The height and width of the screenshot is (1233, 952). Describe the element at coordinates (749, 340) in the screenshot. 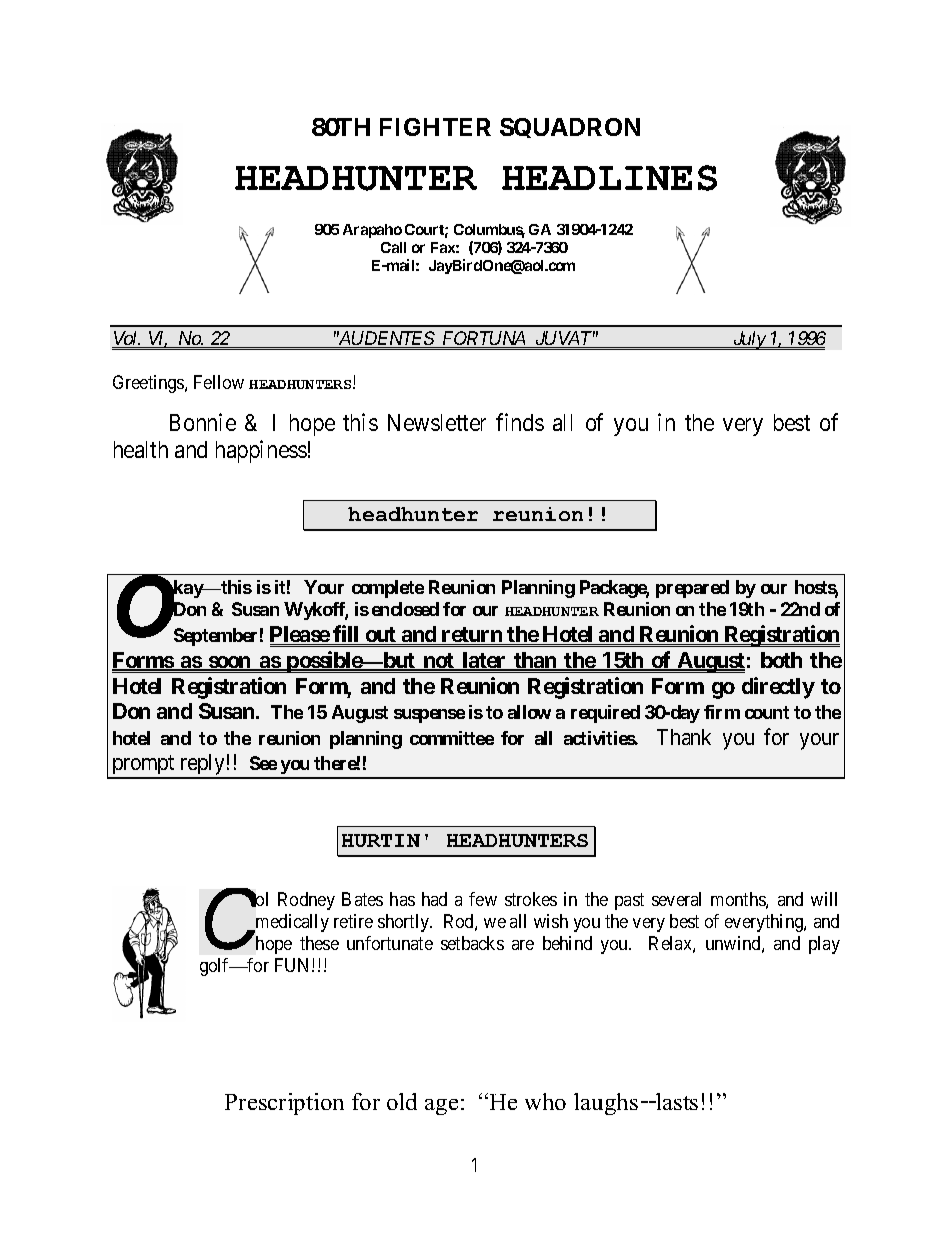

I see `July` at that location.
